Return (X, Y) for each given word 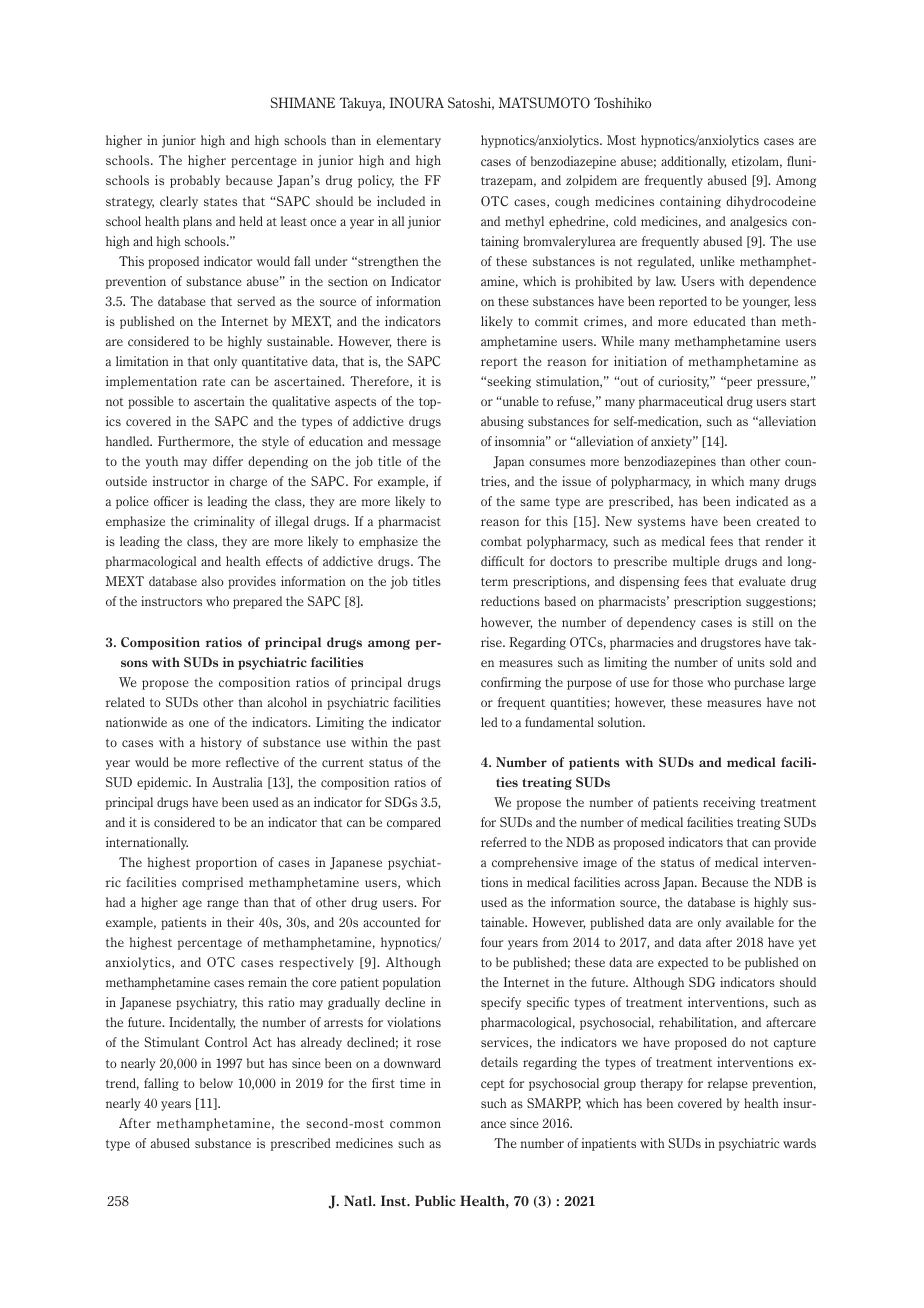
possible (151, 402)
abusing (502, 422)
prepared (257, 602)
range (223, 905)
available (750, 922)
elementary (408, 141)
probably (195, 181)
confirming (511, 683)
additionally (693, 162)
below (216, 1083)
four (492, 942)
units (751, 662)
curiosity (683, 382)
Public (435, 1200)
